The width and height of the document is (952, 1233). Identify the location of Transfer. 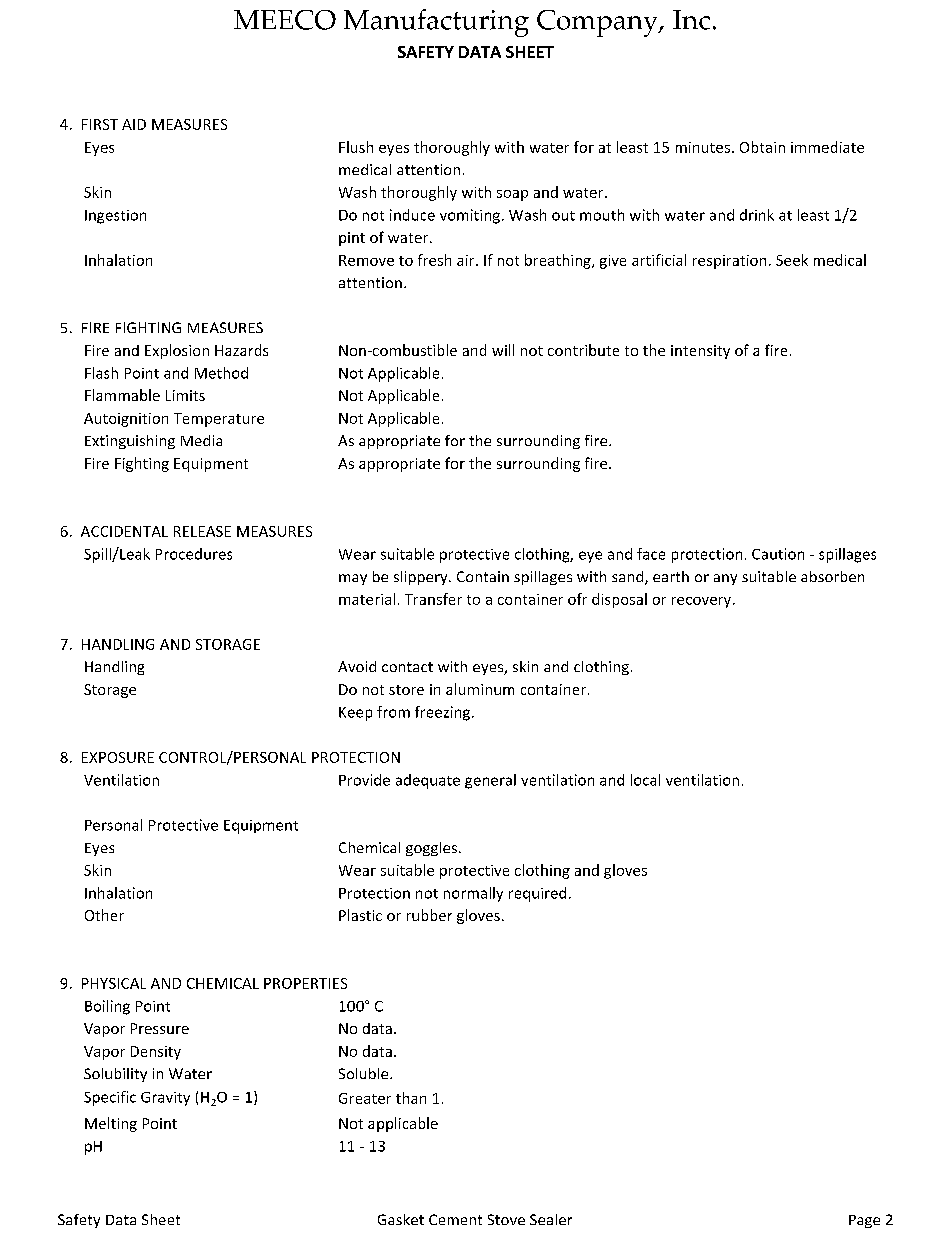
(433, 599).
